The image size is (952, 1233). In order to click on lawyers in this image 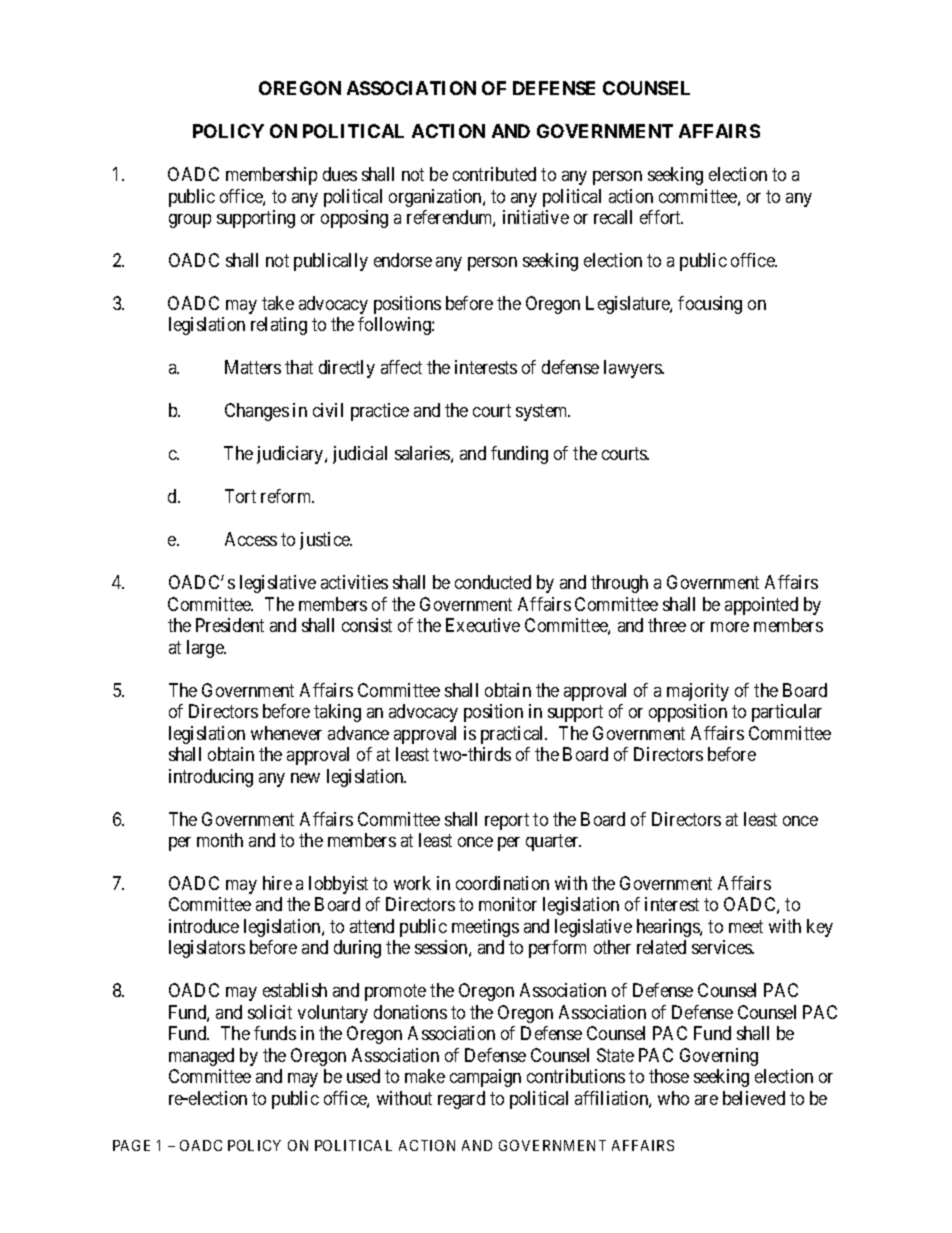, I will do `click(633, 369)`.
